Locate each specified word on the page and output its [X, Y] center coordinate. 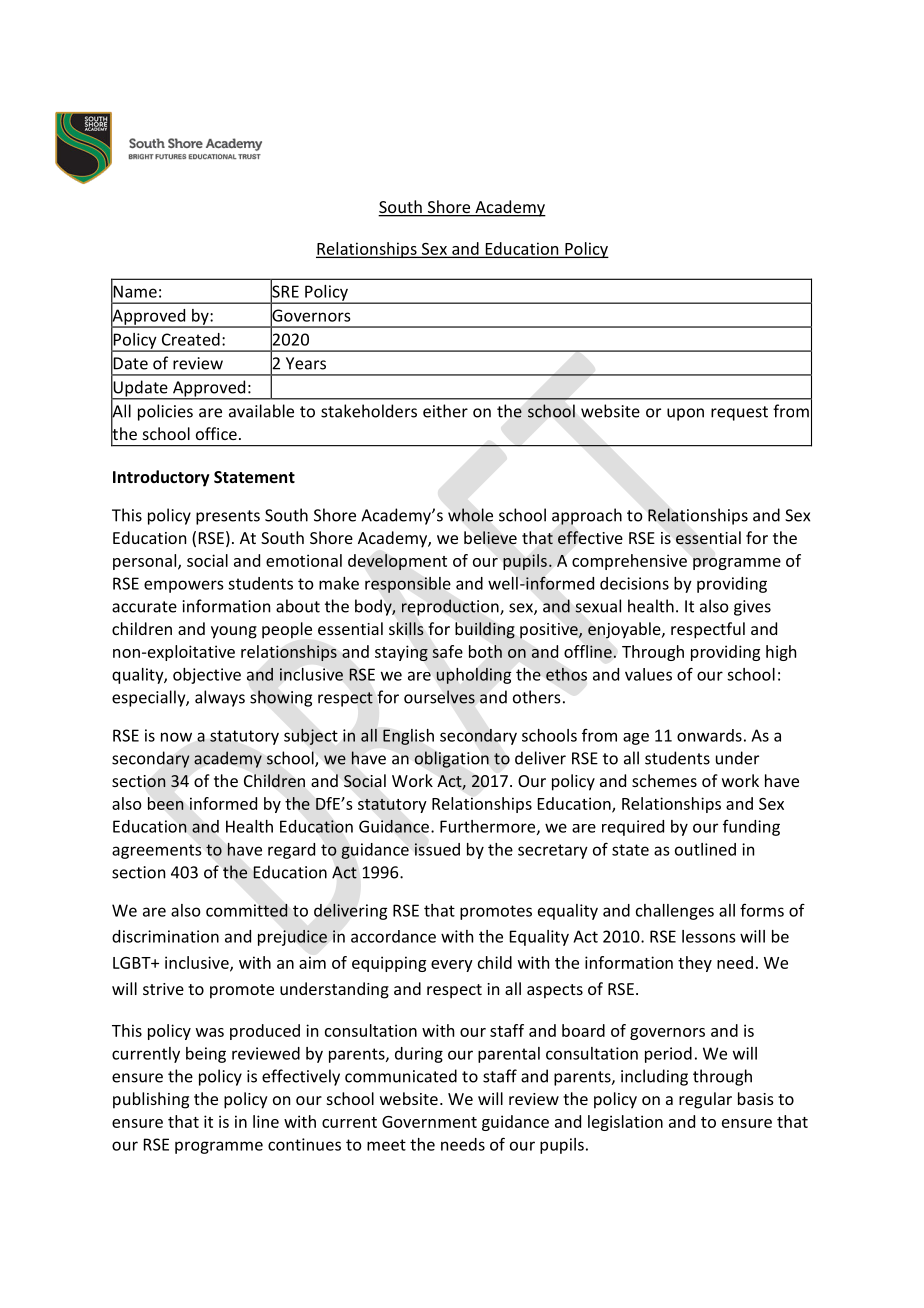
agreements [156, 851]
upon [685, 414]
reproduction [451, 607]
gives [752, 608]
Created [191, 339]
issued [437, 849]
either [445, 411]
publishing [151, 1100]
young [234, 632]
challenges [675, 912]
